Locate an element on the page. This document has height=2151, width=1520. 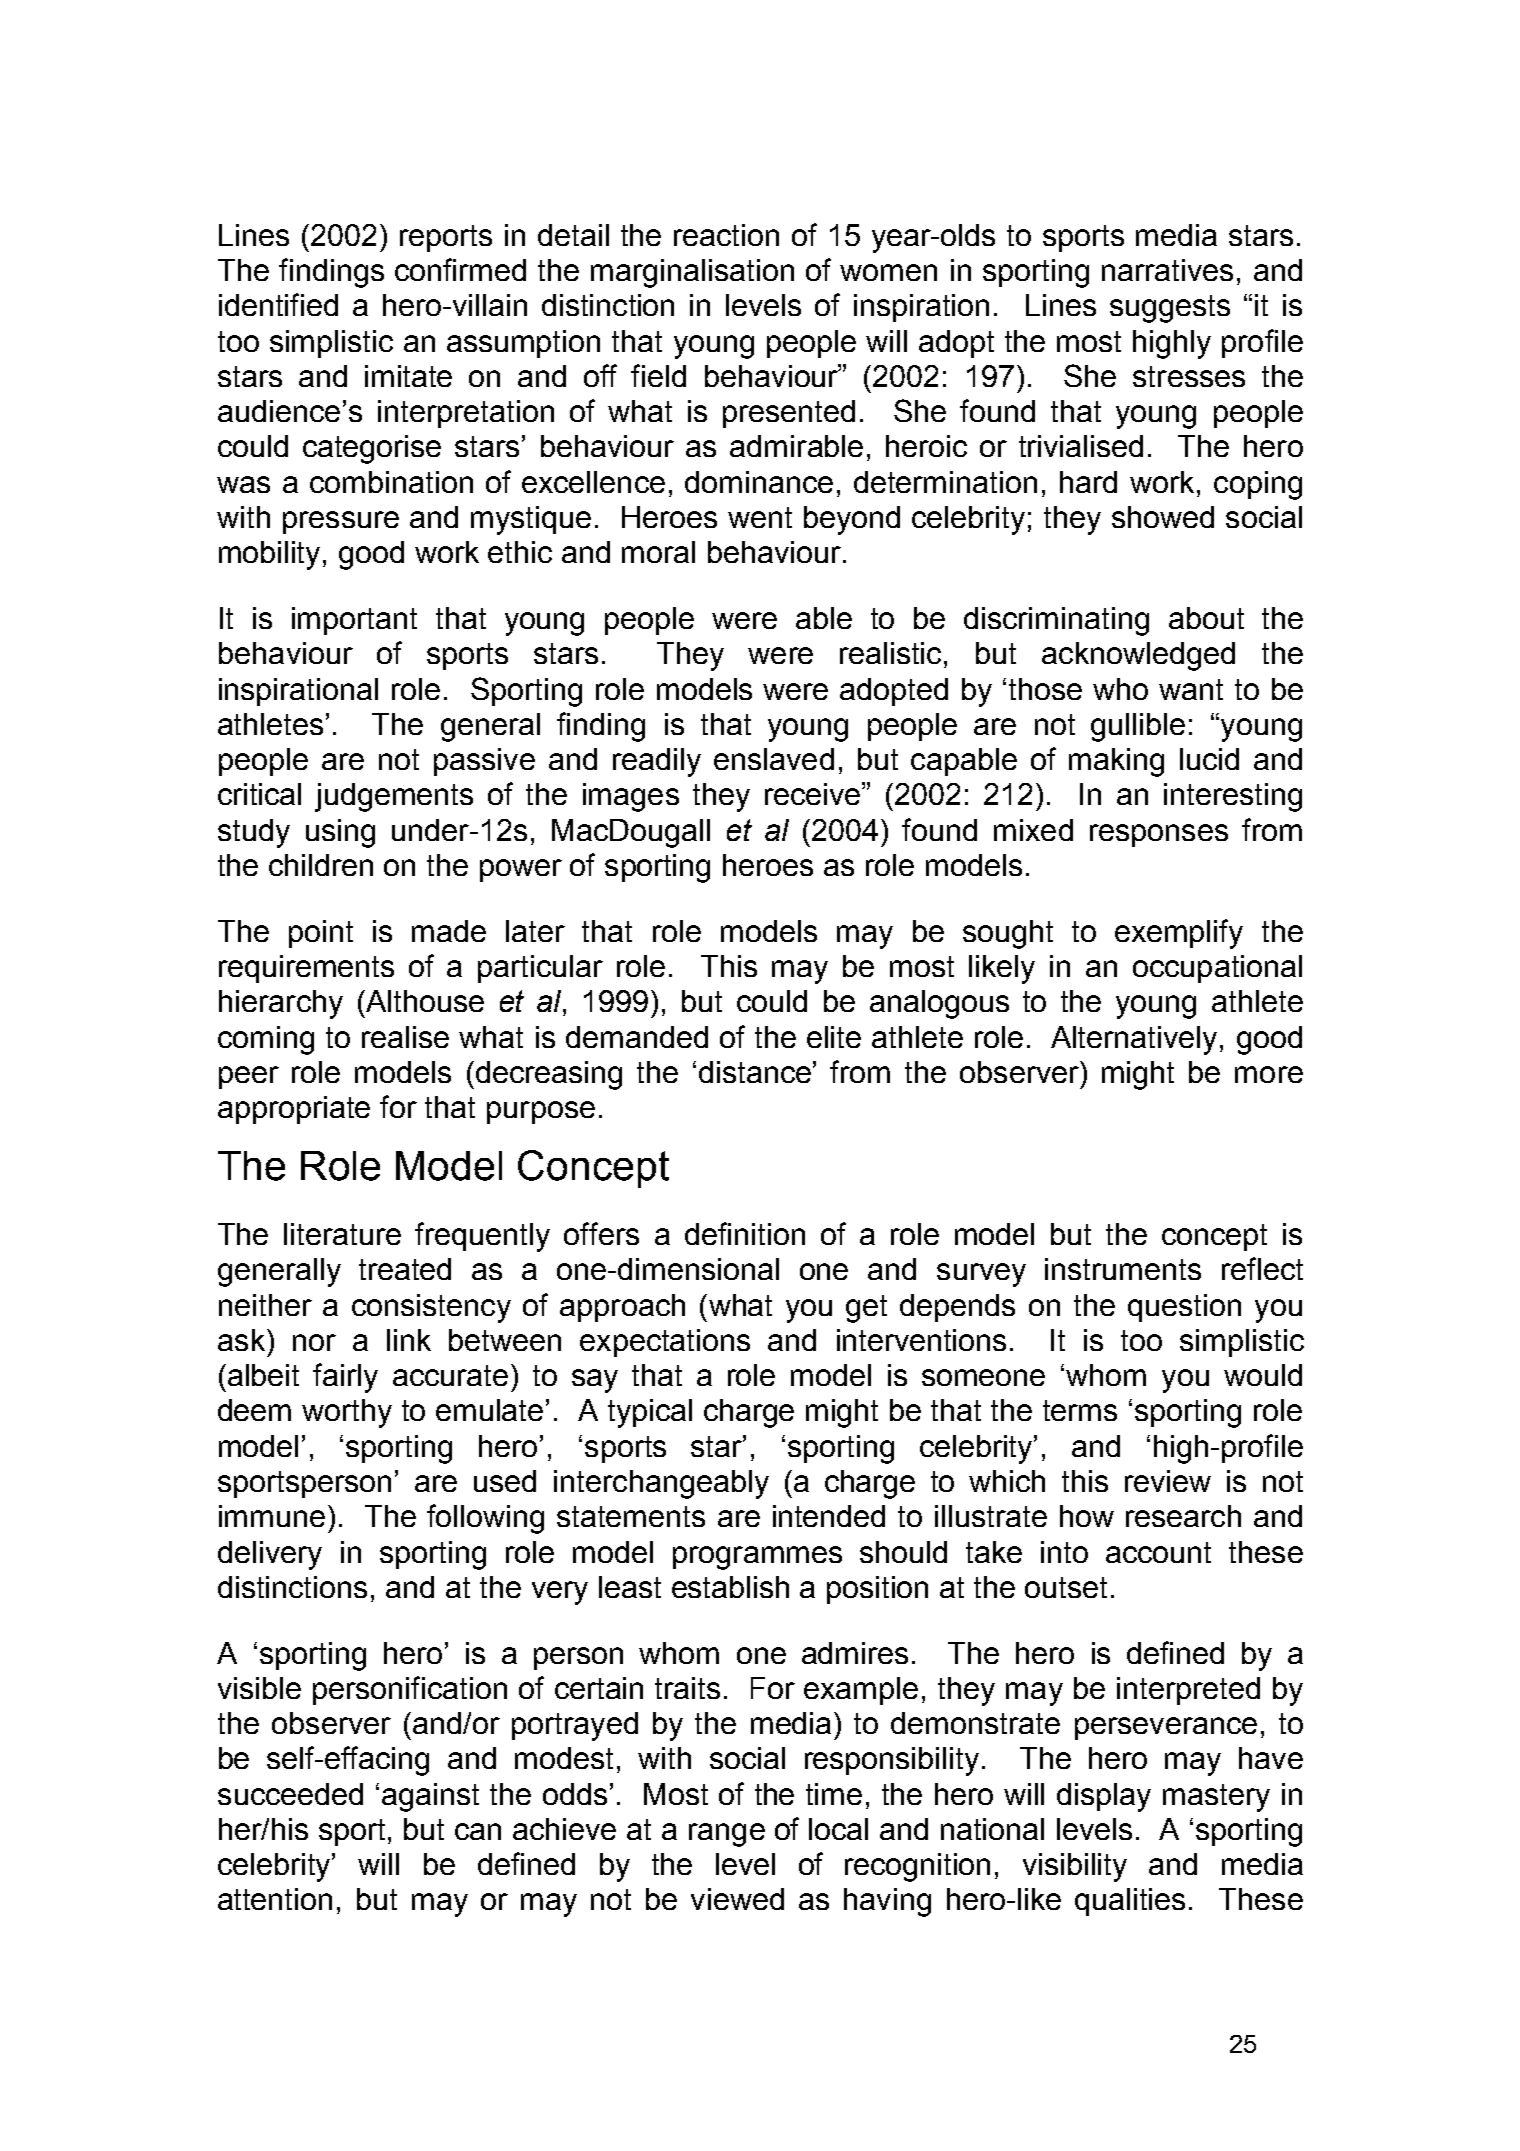
against is located at coordinates (430, 1797).
